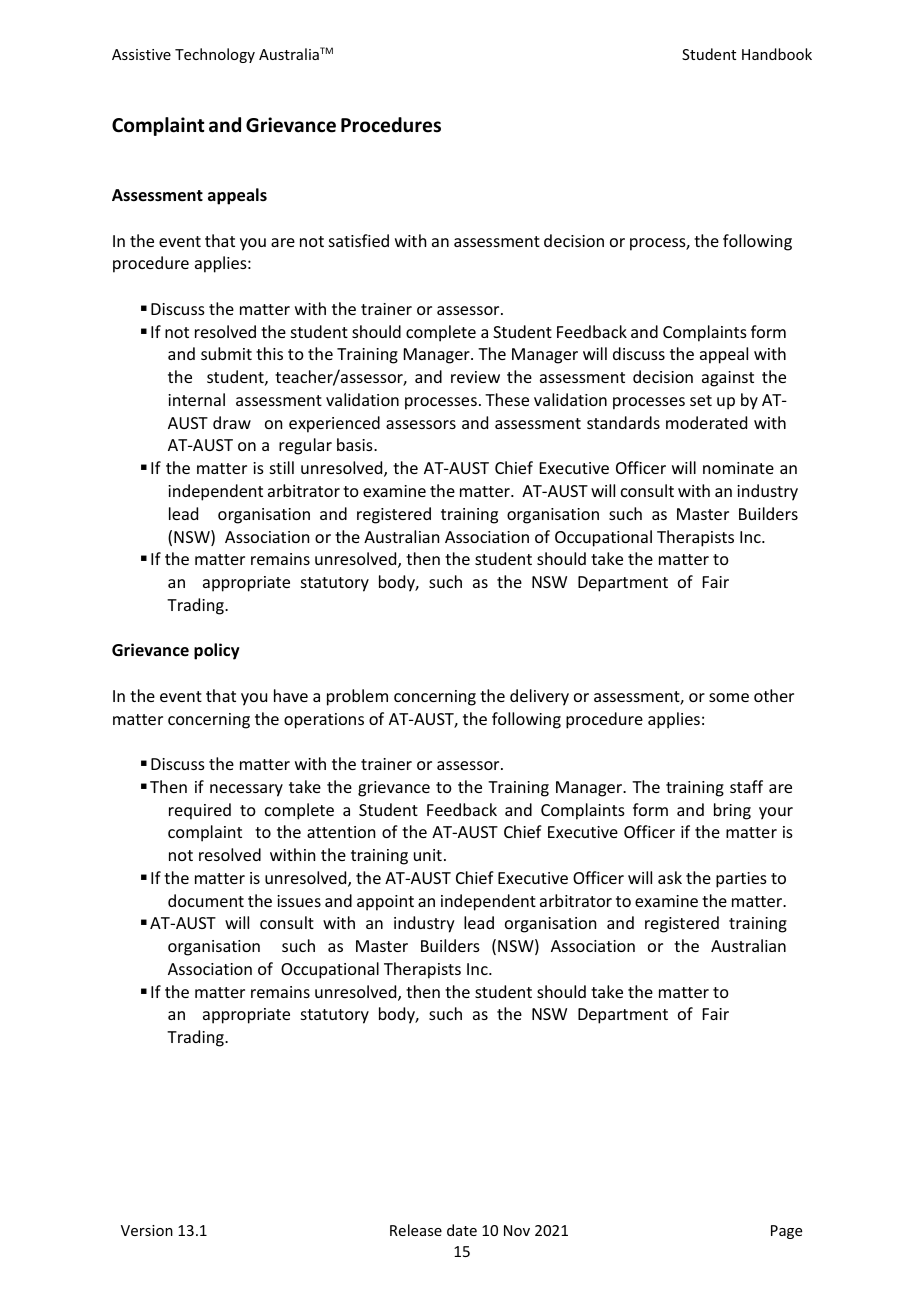  I want to click on Page, so click(786, 1232).
